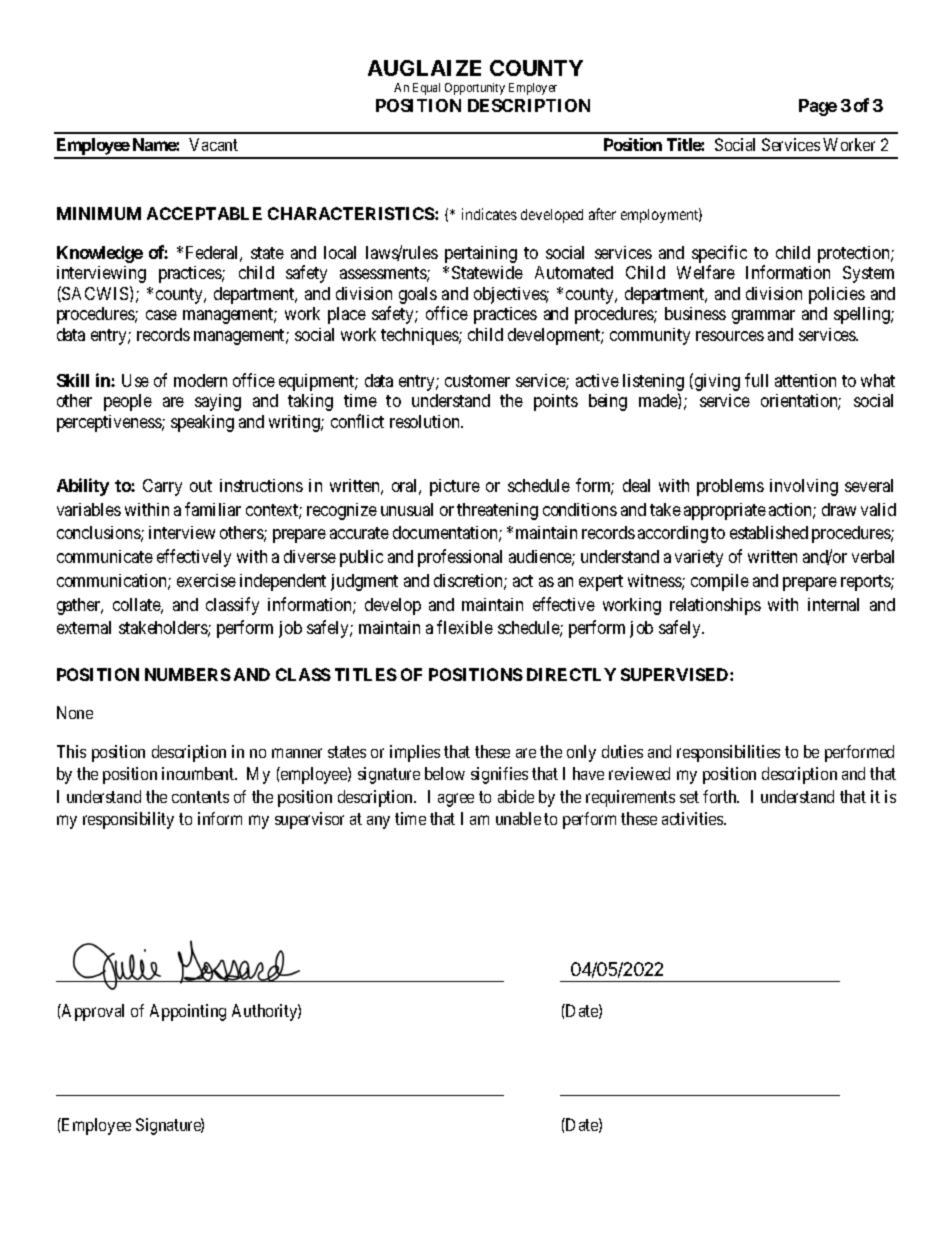 The image size is (952, 1233). Describe the element at coordinates (188, 1012) in the page. I see `Appointing` at that location.
